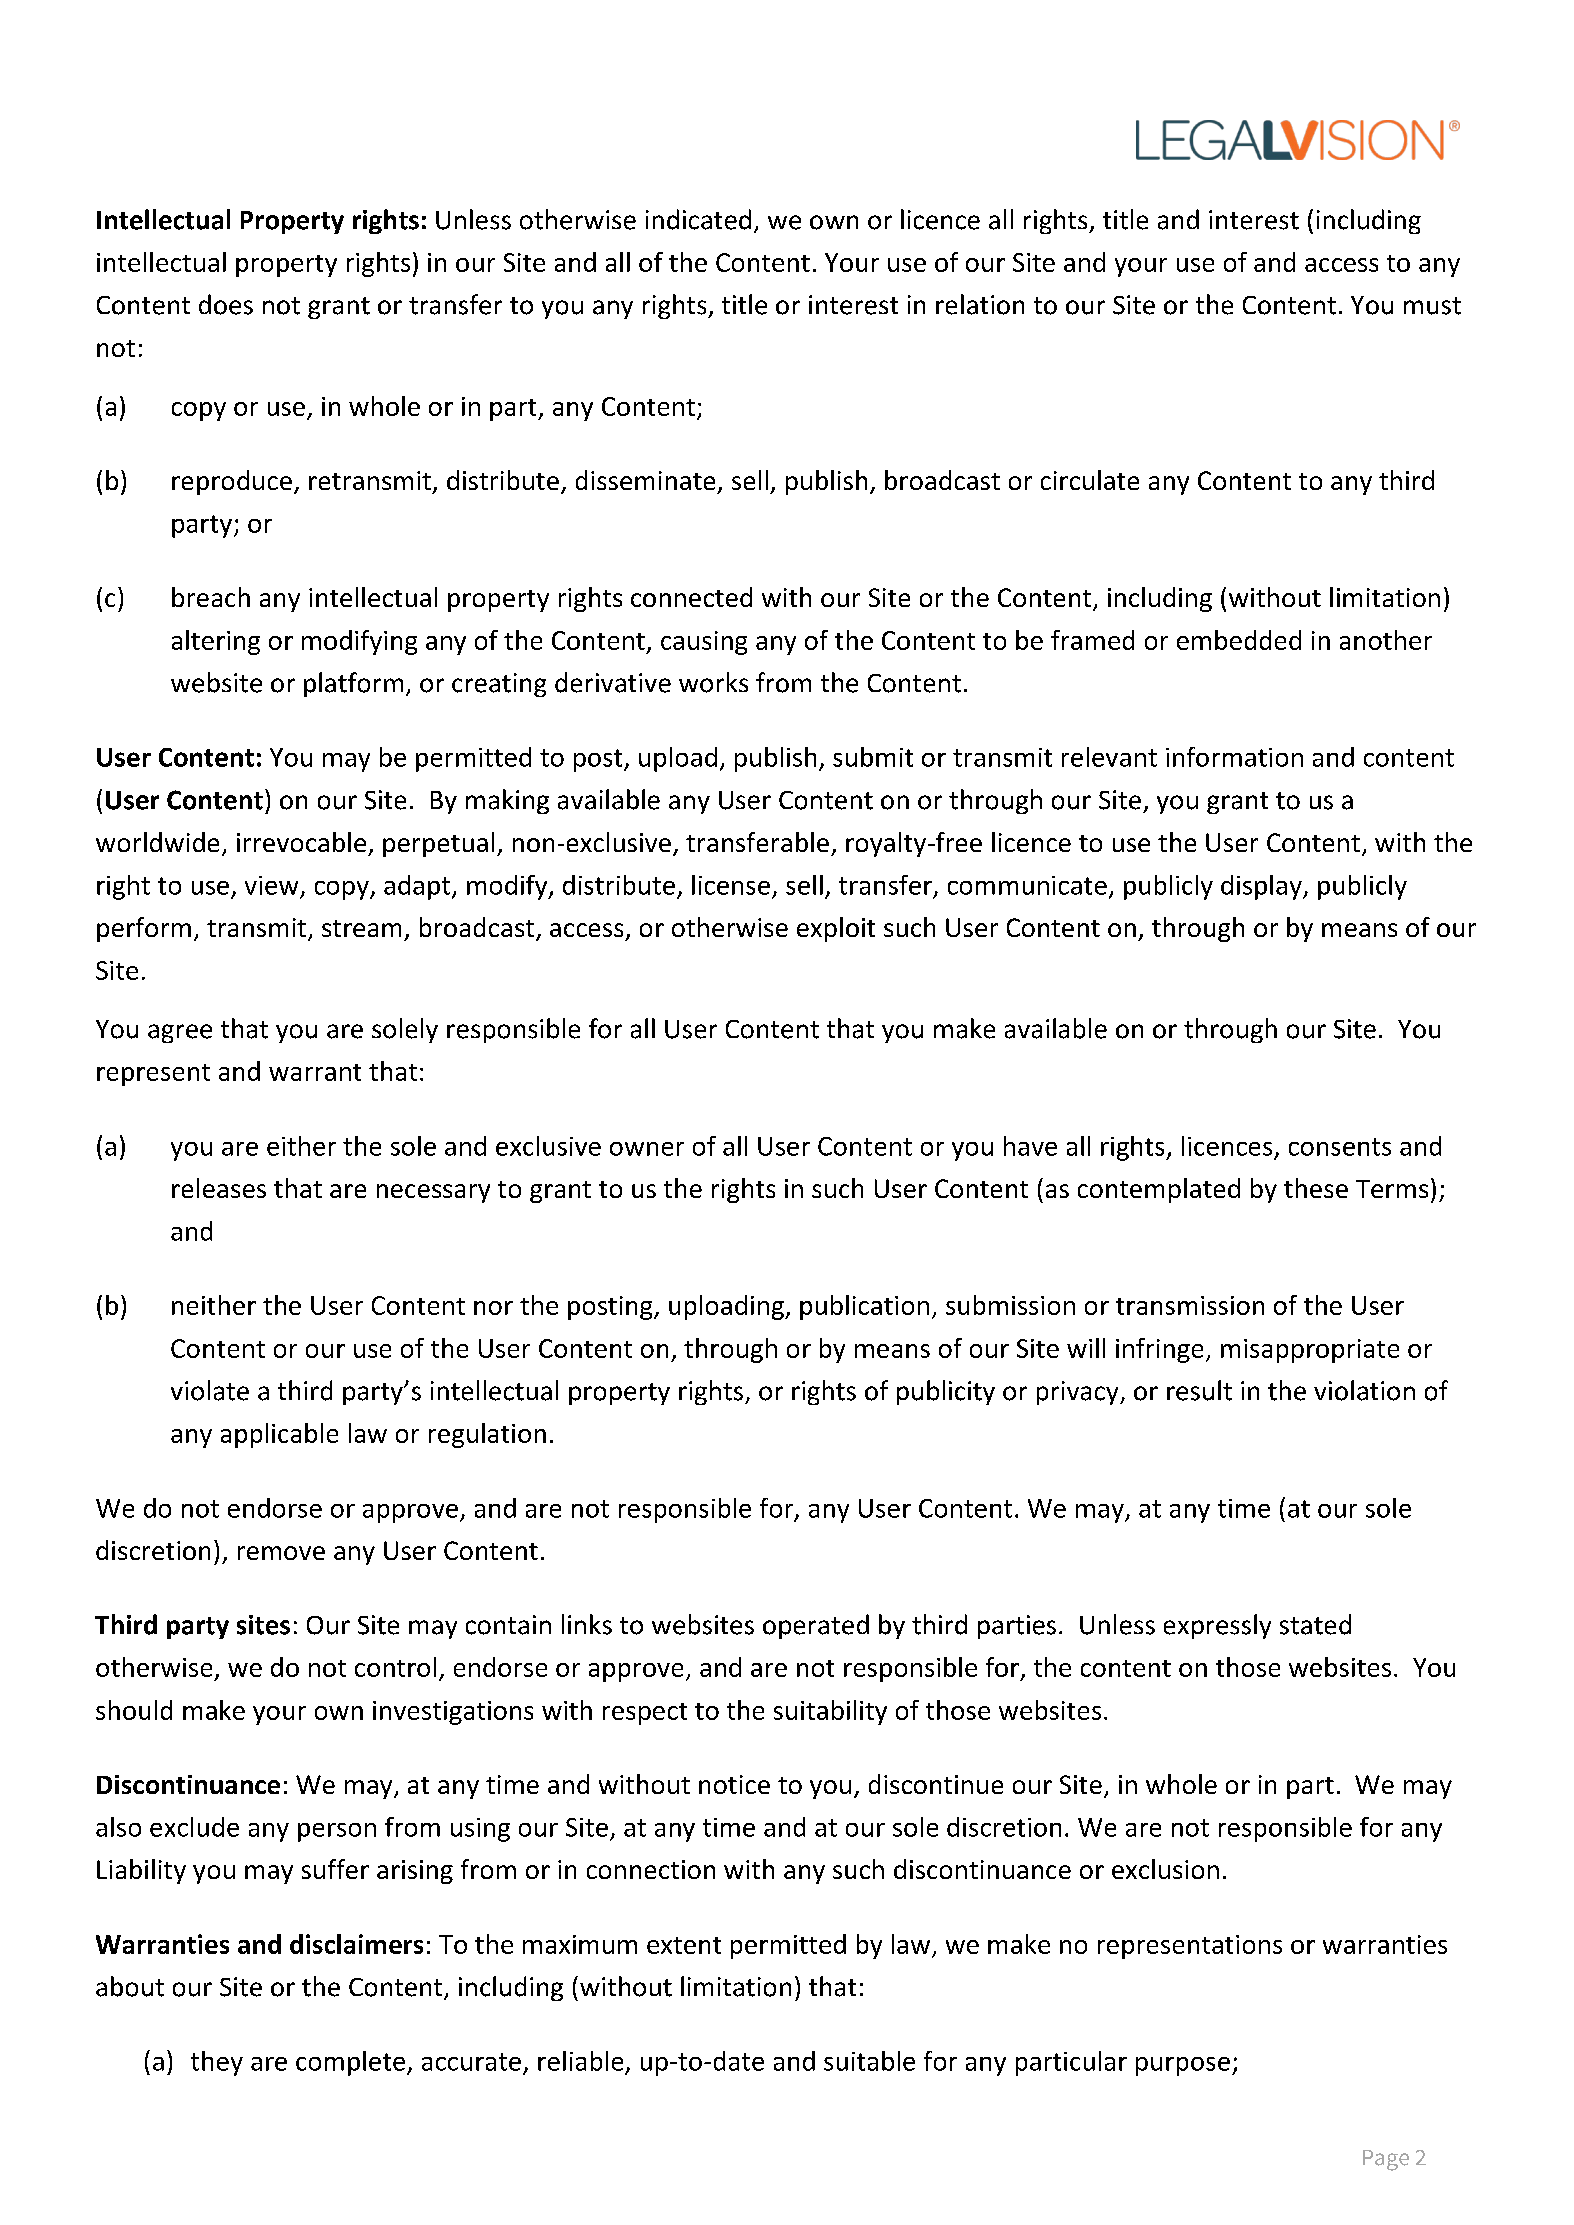 Image resolution: width=1574 pixels, height=2225 pixels. I want to click on suitable, so click(869, 2061).
